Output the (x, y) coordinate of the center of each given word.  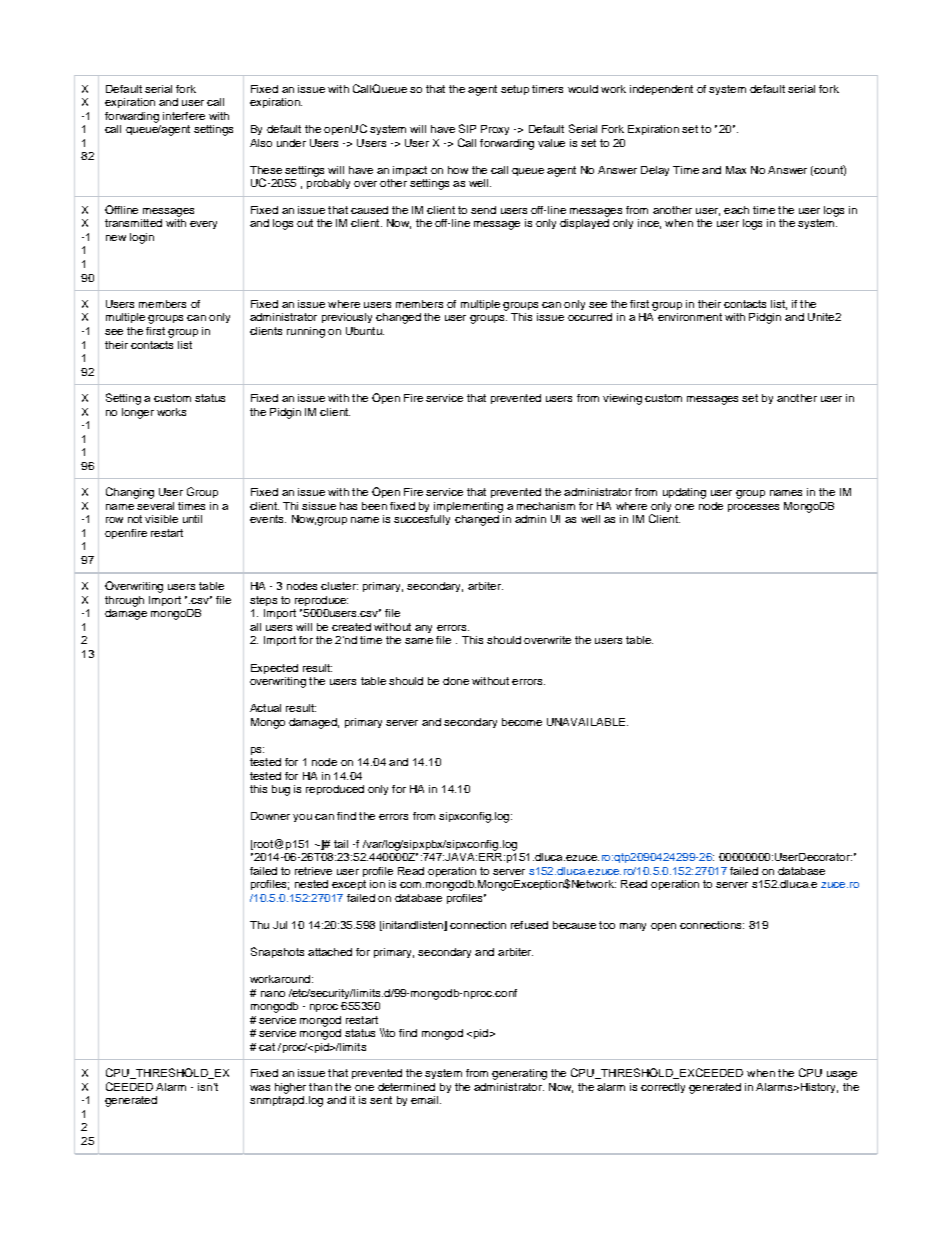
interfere (184, 116)
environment (690, 317)
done (456, 681)
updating (684, 493)
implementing (468, 507)
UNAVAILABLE (586, 722)
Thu (259, 925)
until (192, 519)
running (306, 332)
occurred (590, 317)
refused (529, 925)
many (633, 927)
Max (736, 170)
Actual (265, 708)
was (260, 1088)
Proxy (495, 130)
